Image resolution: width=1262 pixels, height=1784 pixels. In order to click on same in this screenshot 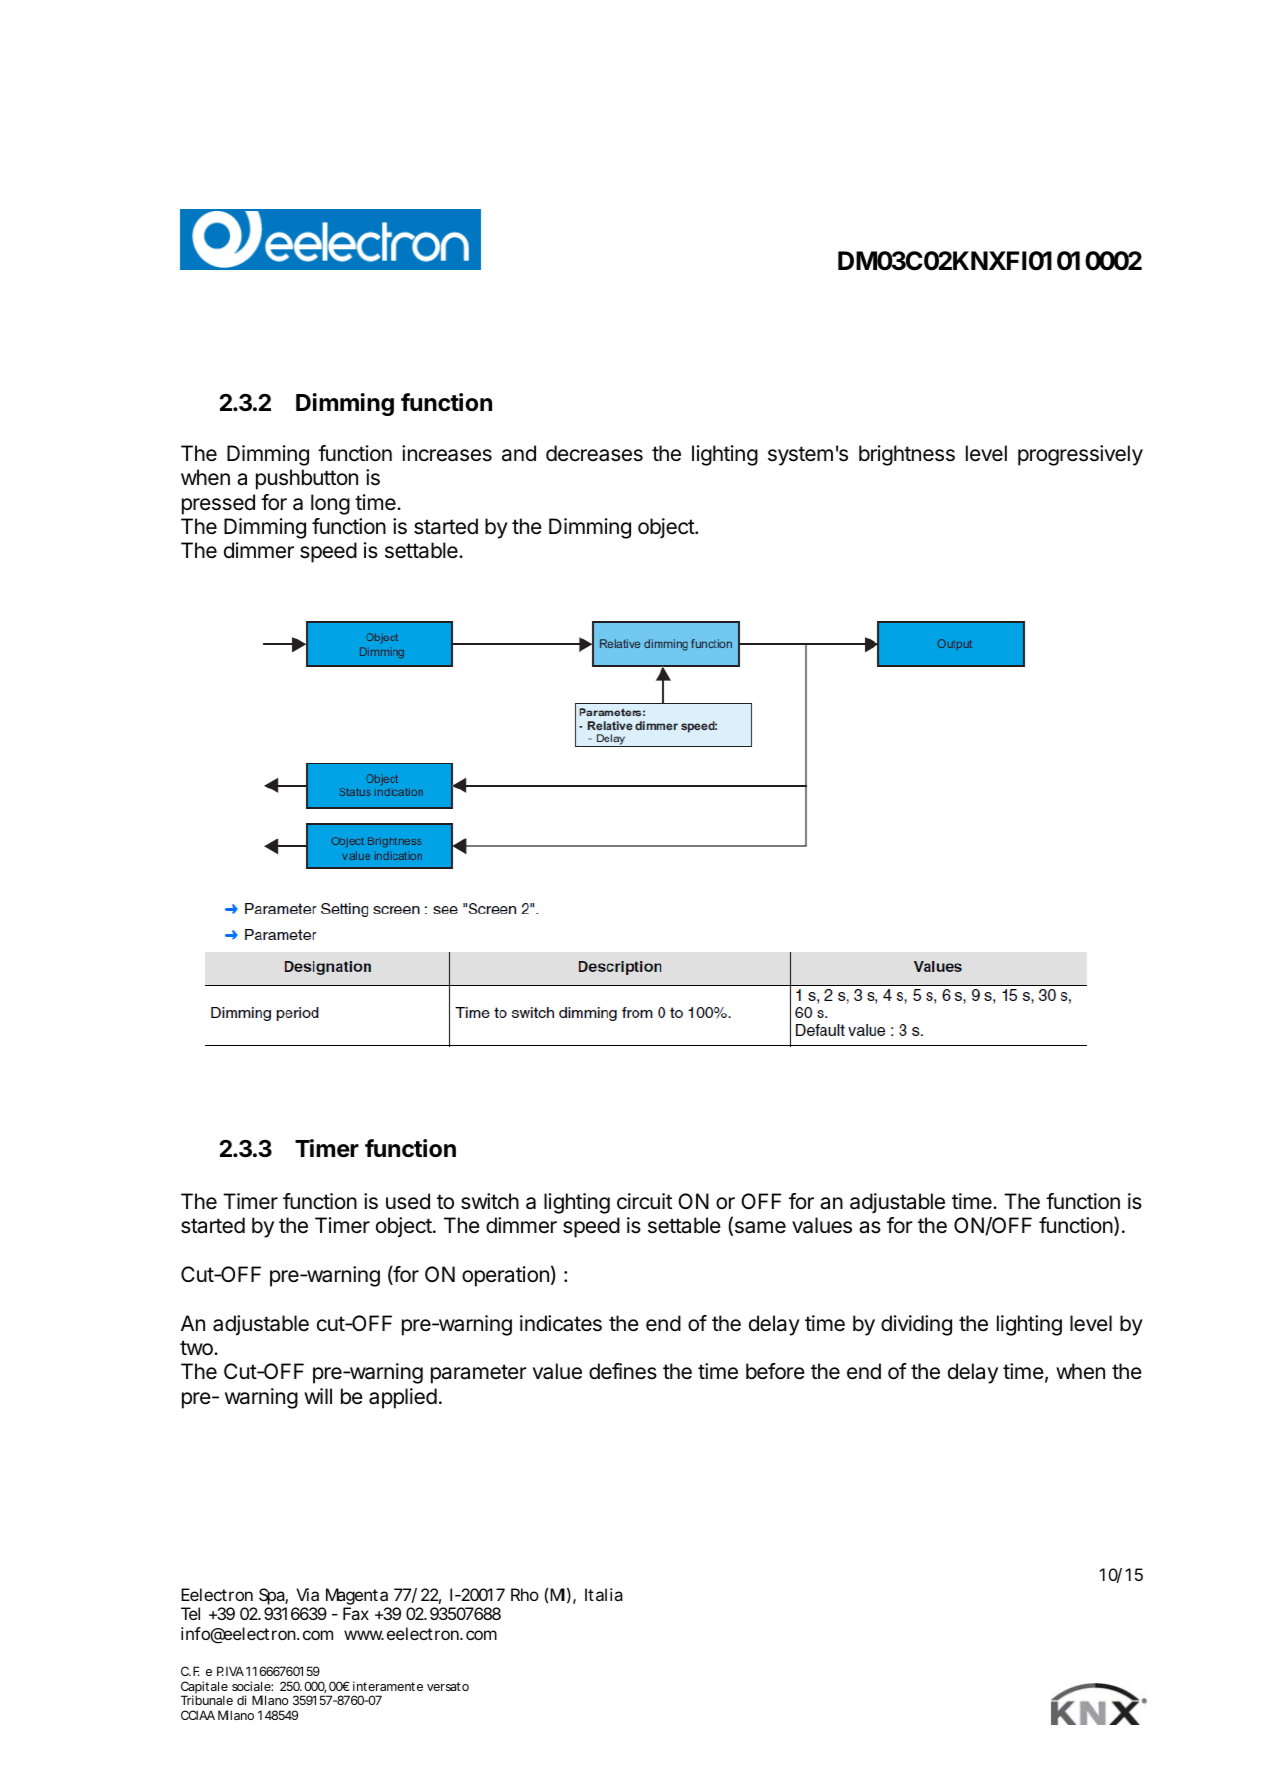, I will do `click(759, 1228)`.
